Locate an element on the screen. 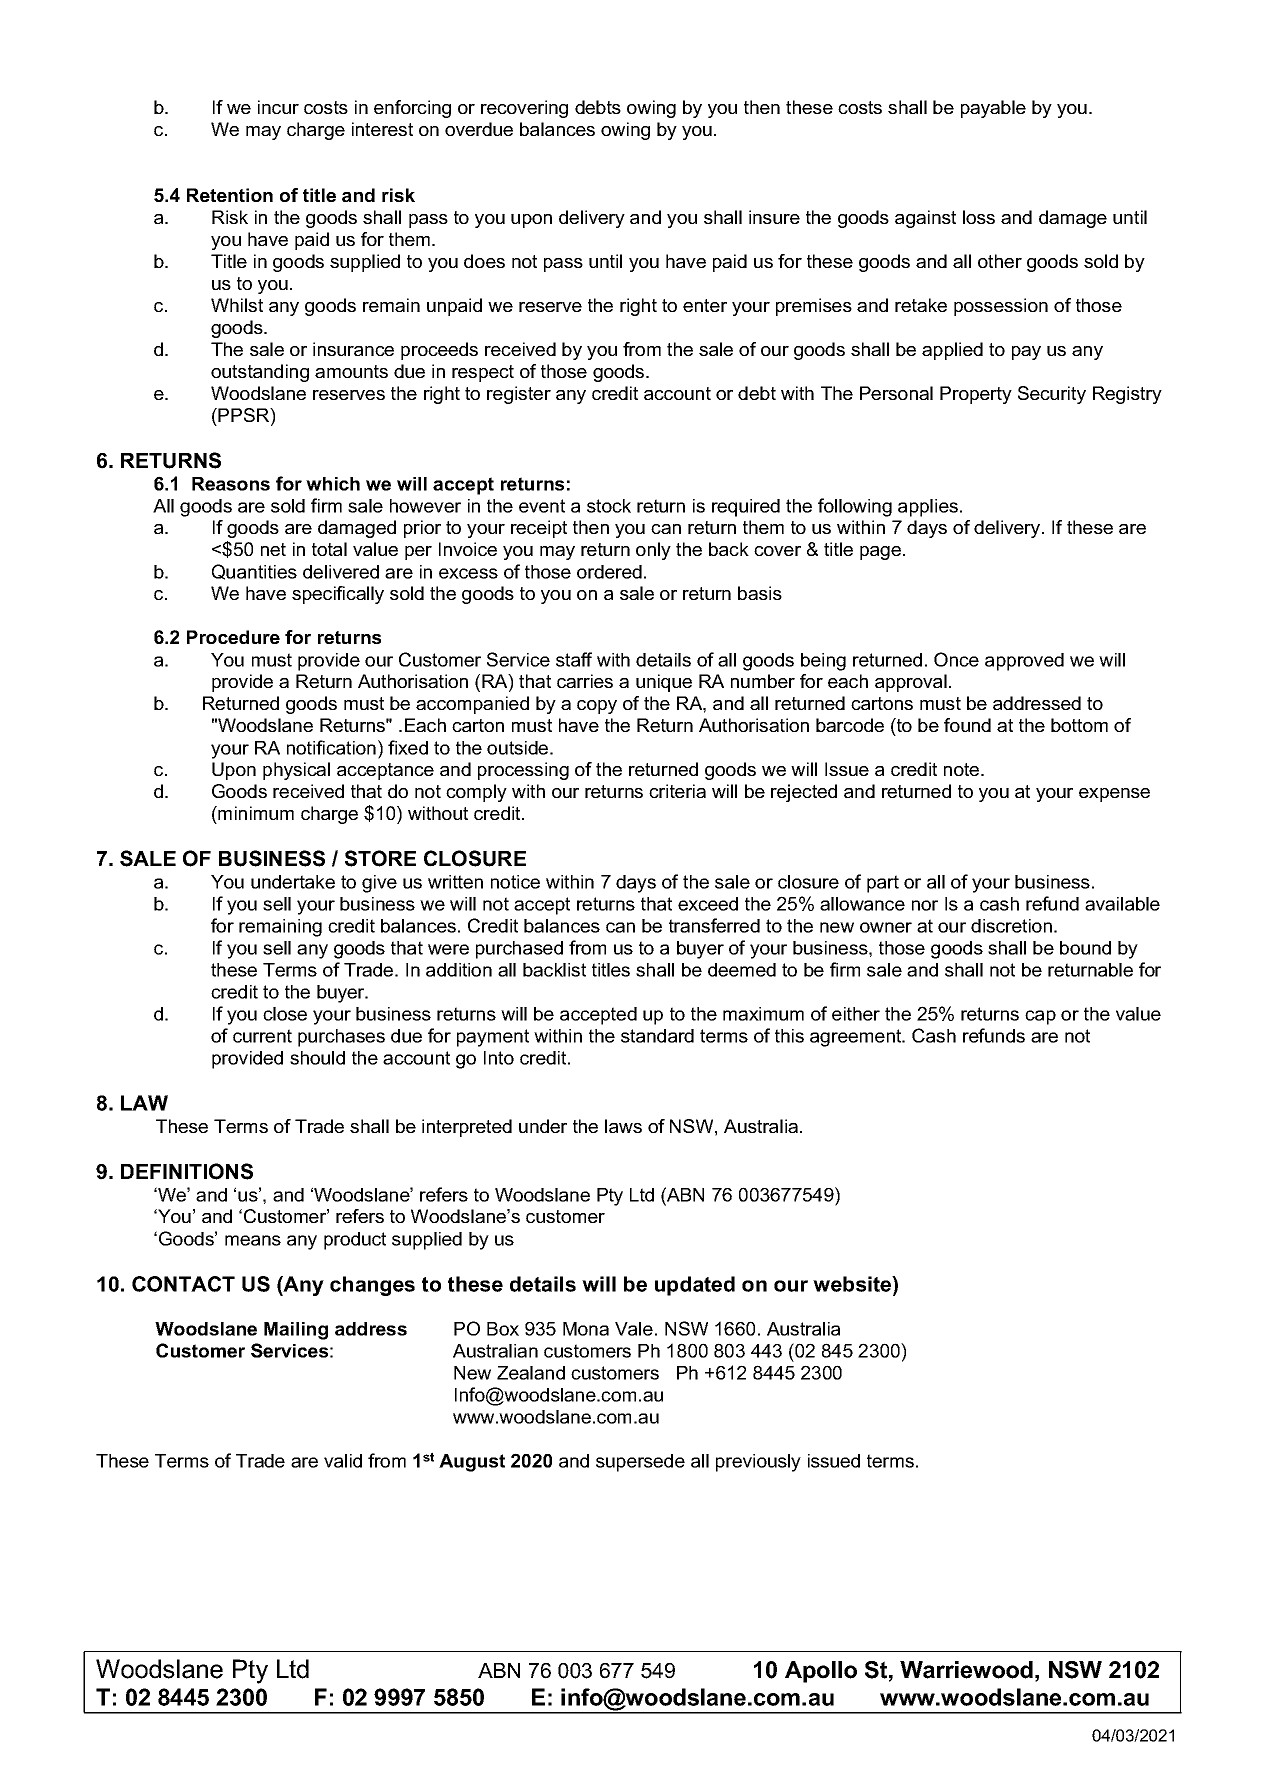  net is located at coordinates (273, 549).
